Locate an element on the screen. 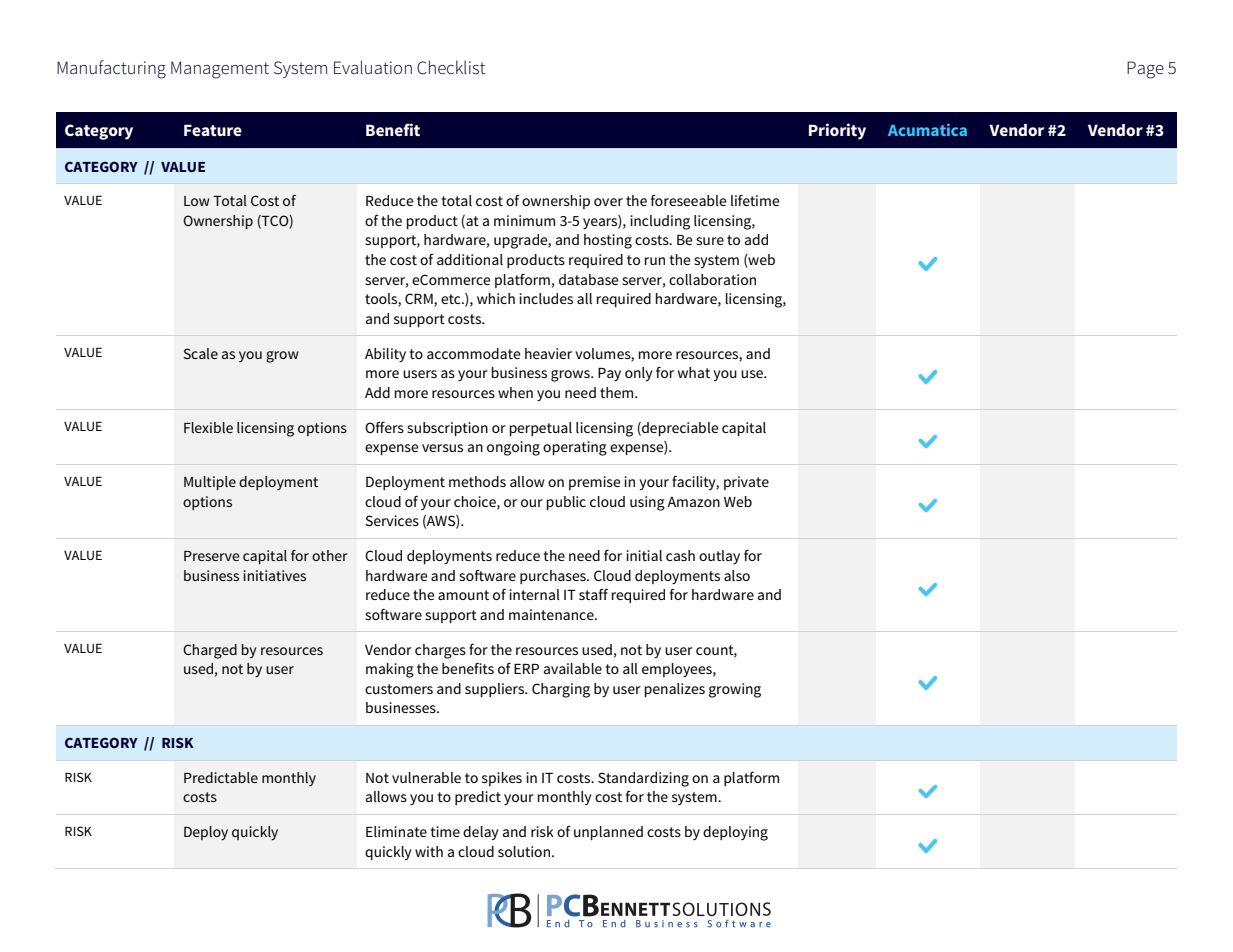 This screenshot has width=1233, height=952. Eliminate is located at coordinates (396, 831).
